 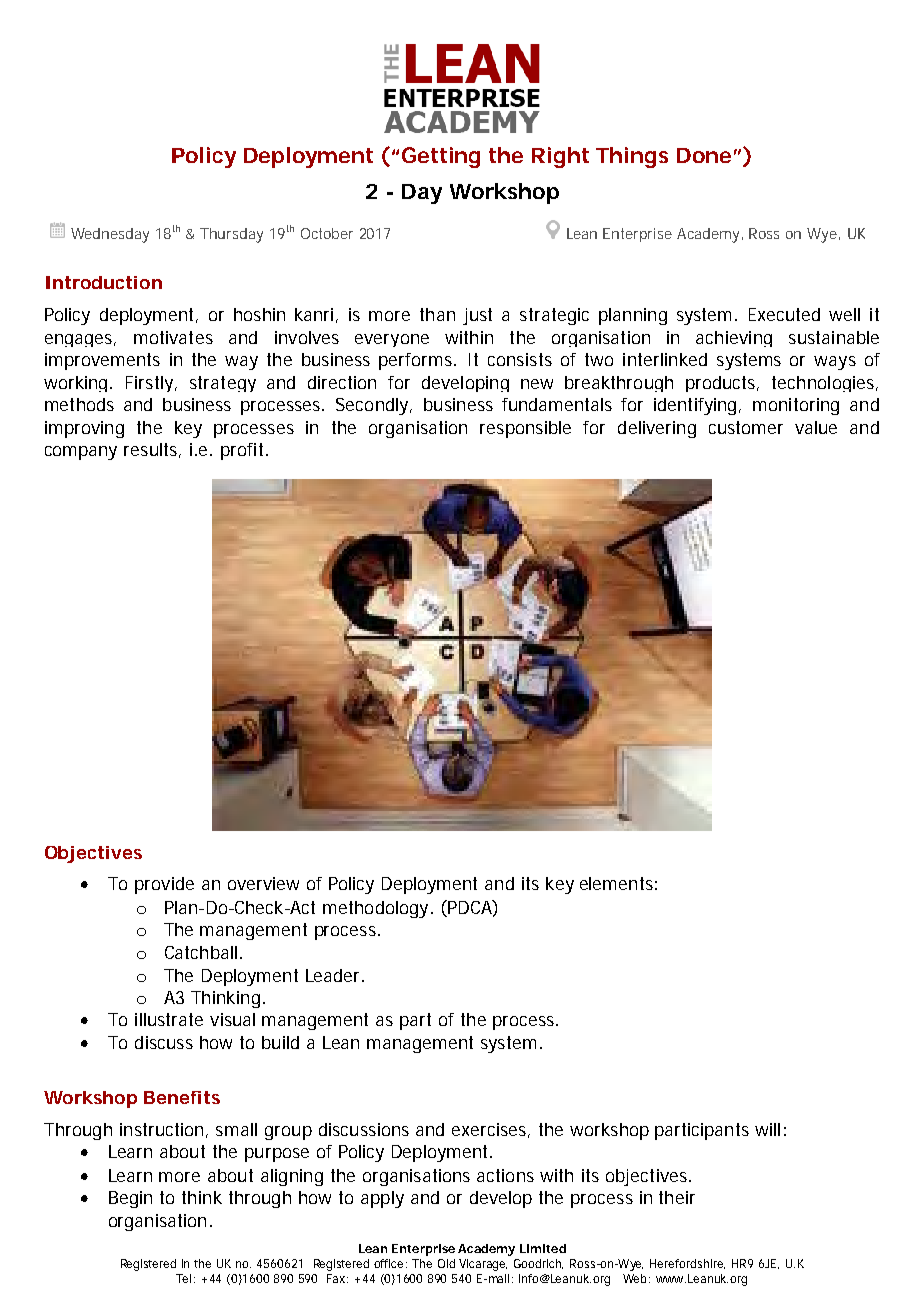 I want to click on results, so click(x=150, y=449).
